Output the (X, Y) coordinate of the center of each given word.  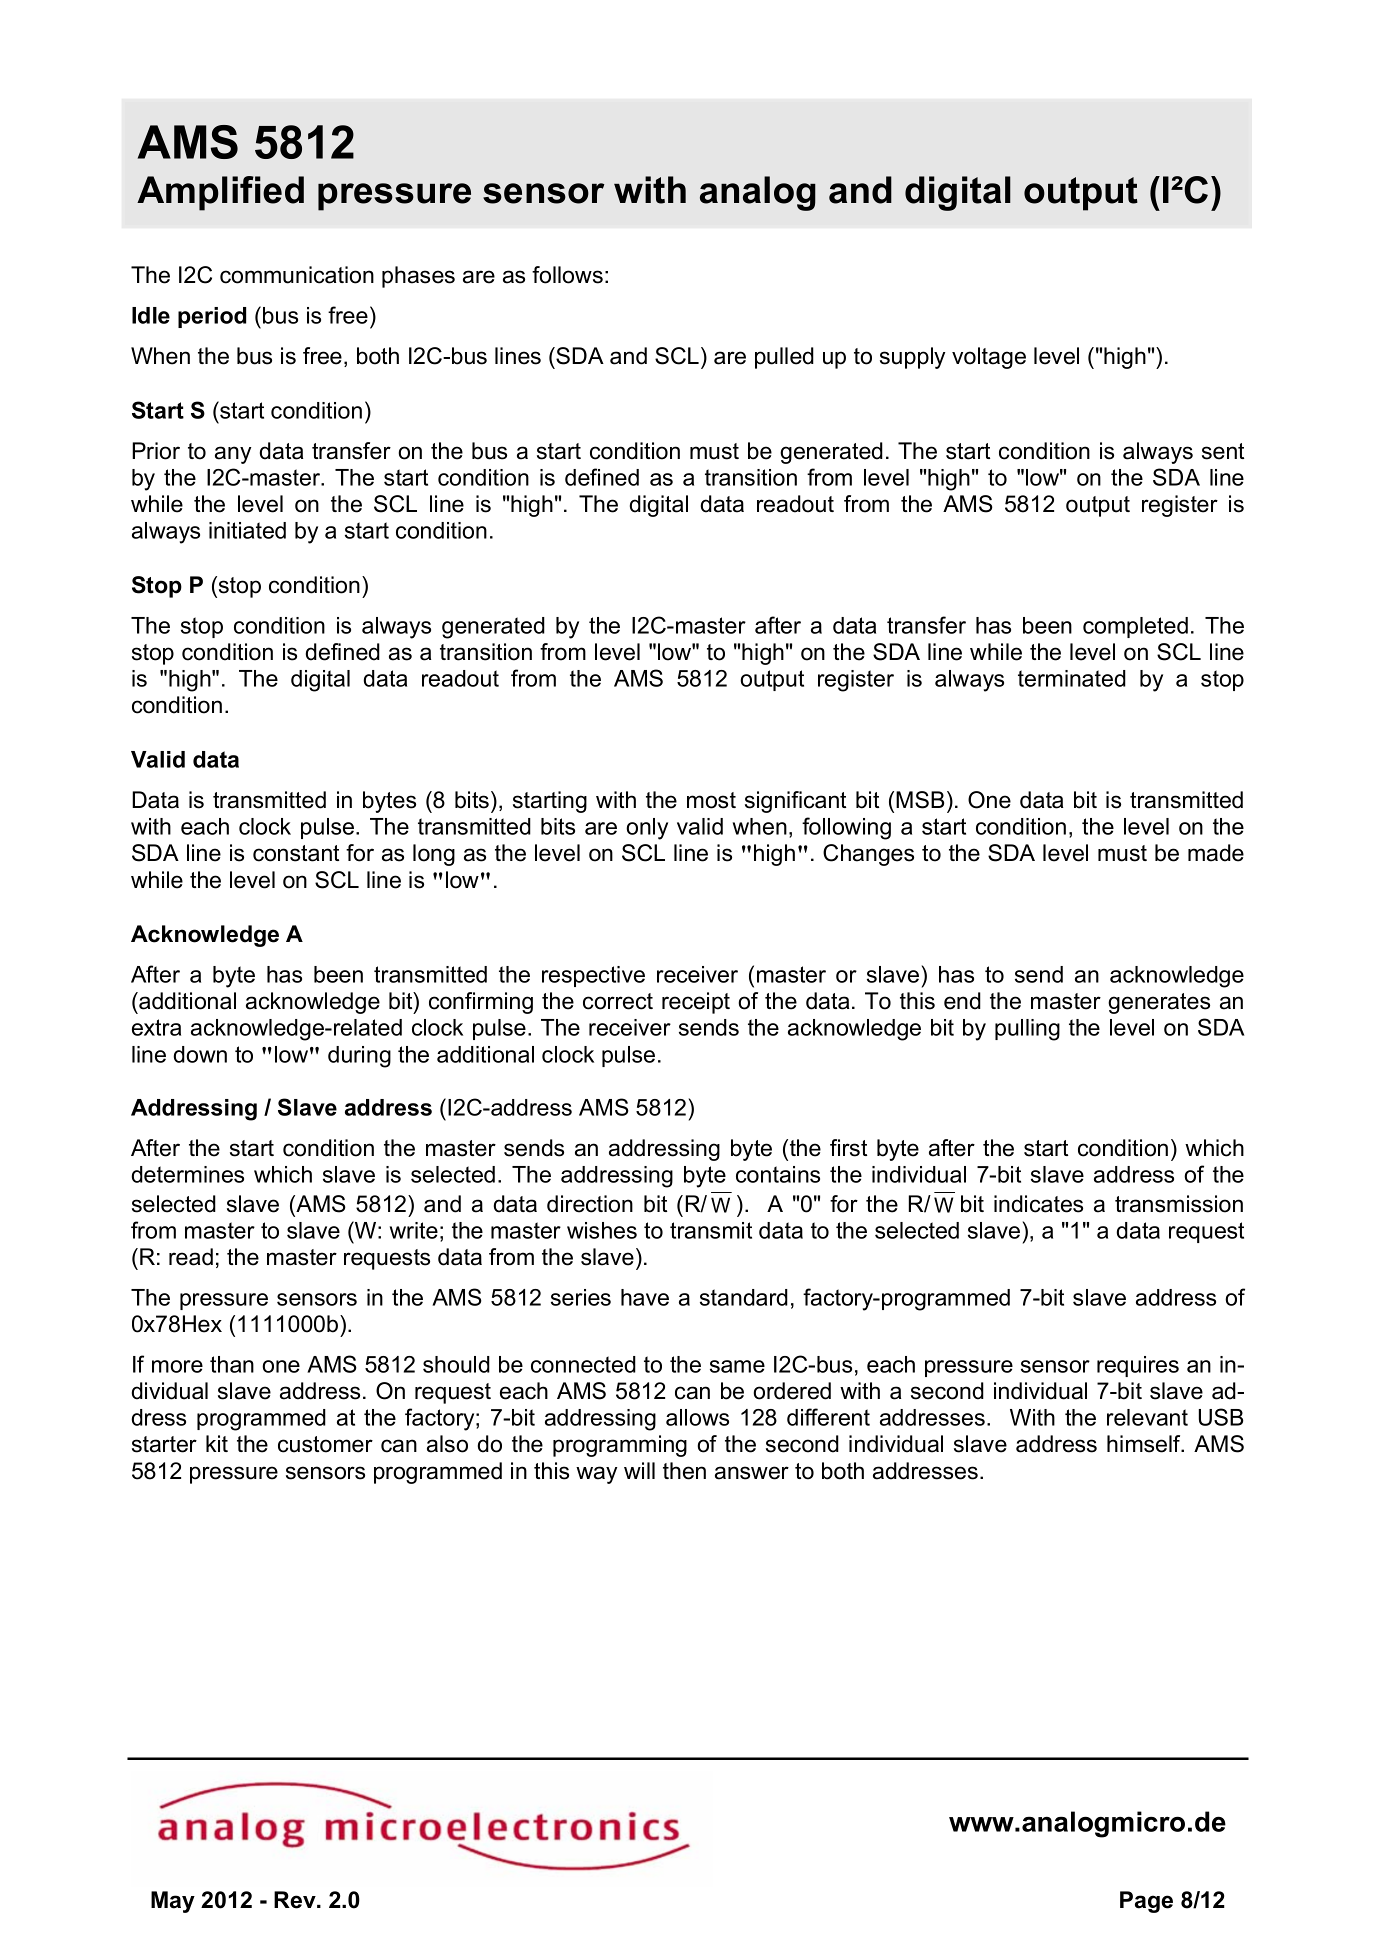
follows (567, 275)
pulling (1027, 1030)
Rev (296, 1900)
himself (1145, 1444)
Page (1146, 1902)
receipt (696, 1003)
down (200, 1054)
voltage (989, 358)
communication (297, 275)
